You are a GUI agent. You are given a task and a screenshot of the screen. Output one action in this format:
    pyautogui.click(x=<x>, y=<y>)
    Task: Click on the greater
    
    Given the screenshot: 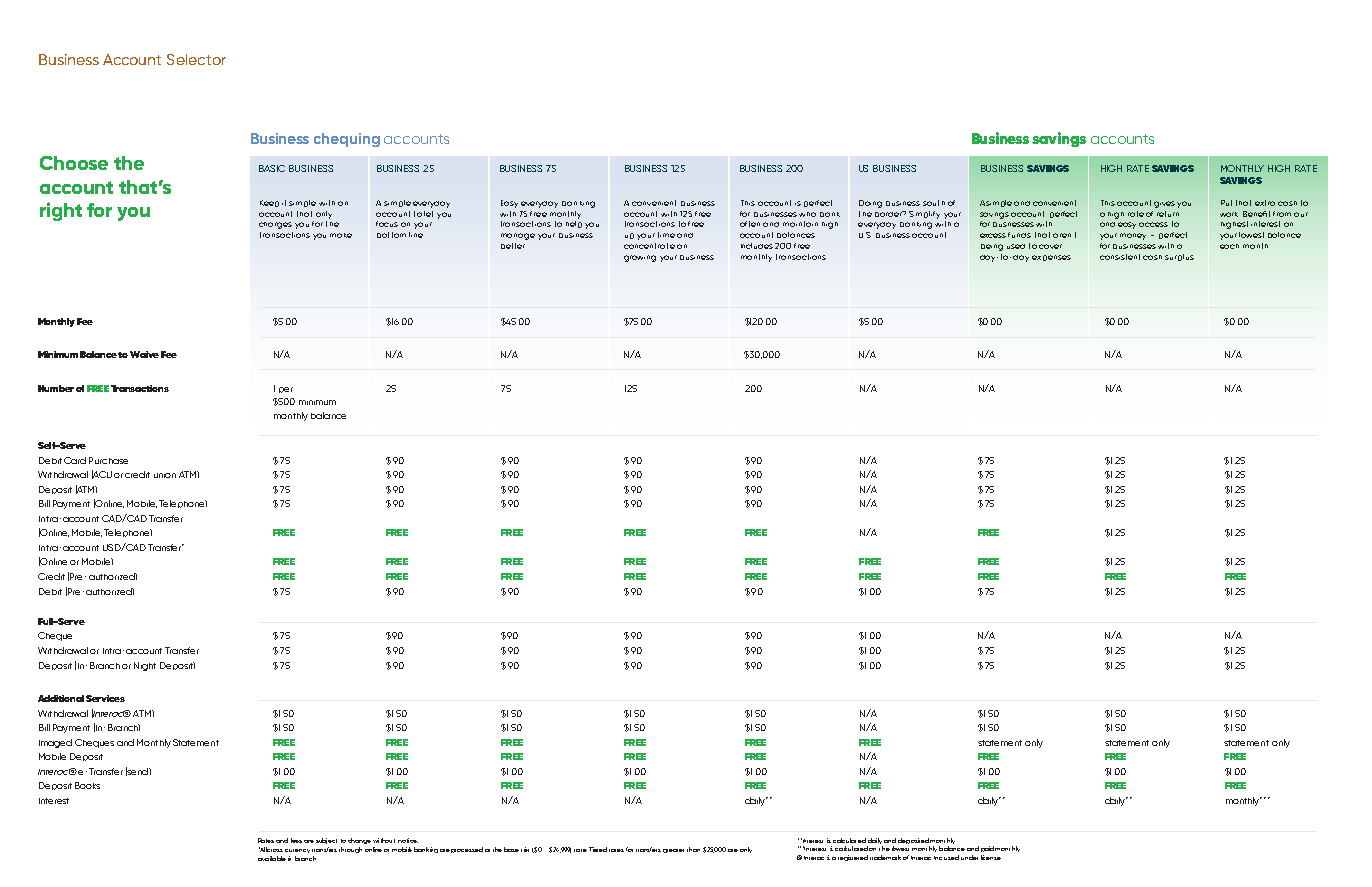 What is the action you would take?
    pyautogui.click(x=673, y=851)
